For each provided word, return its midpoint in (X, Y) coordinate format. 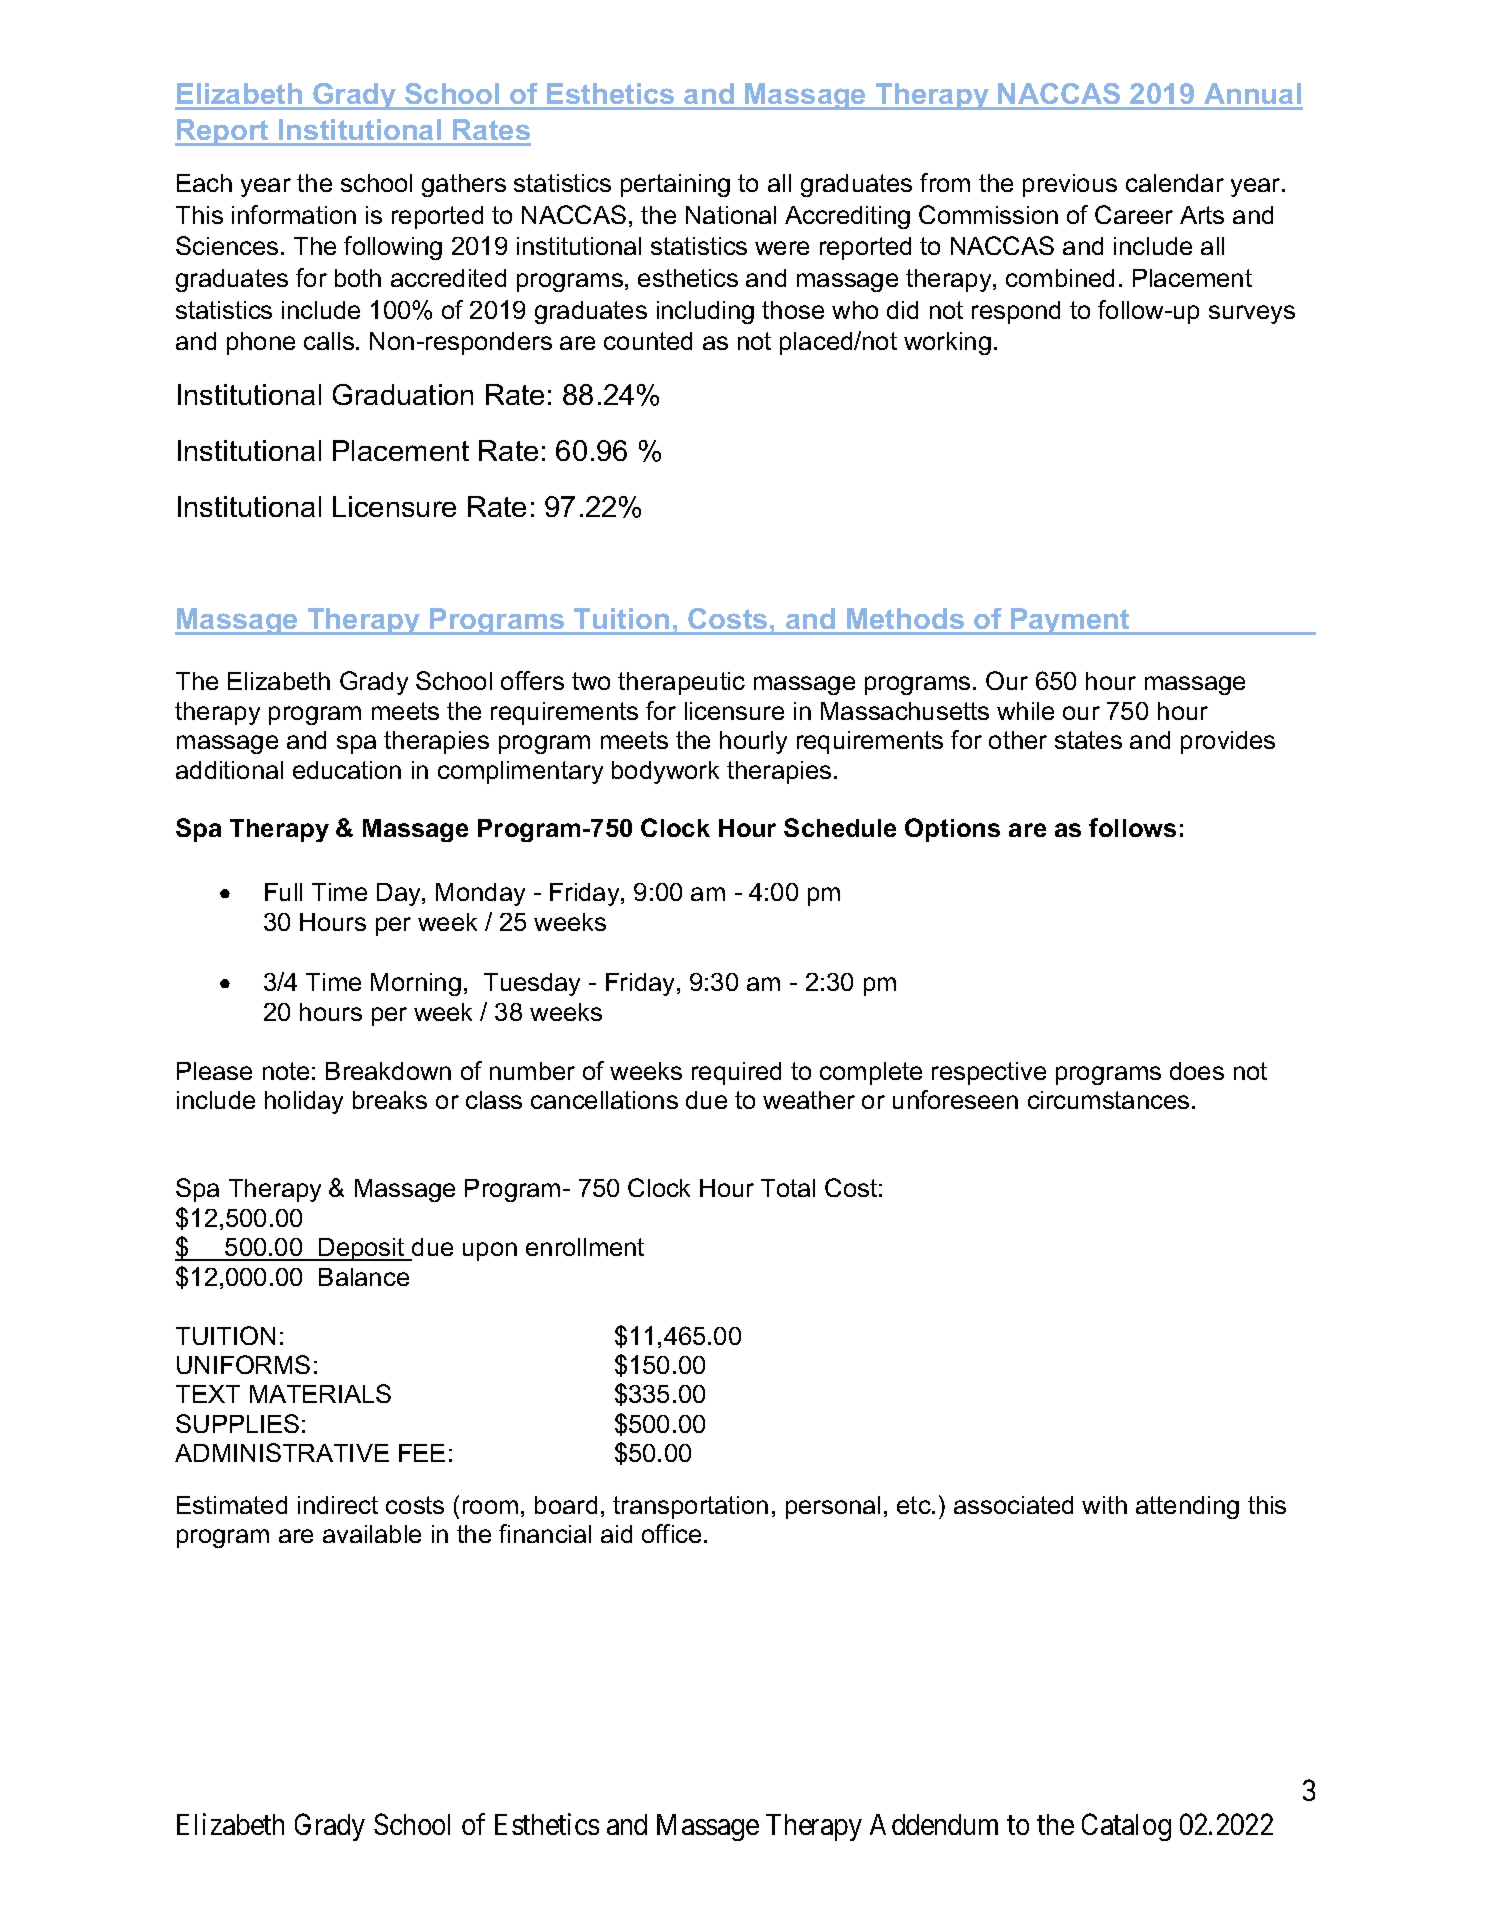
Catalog (1126, 1827)
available (372, 1534)
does (1197, 1071)
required (736, 1073)
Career (1134, 214)
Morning (416, 984)
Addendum (934, 1824)
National (731, 215)
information (294, 214)
